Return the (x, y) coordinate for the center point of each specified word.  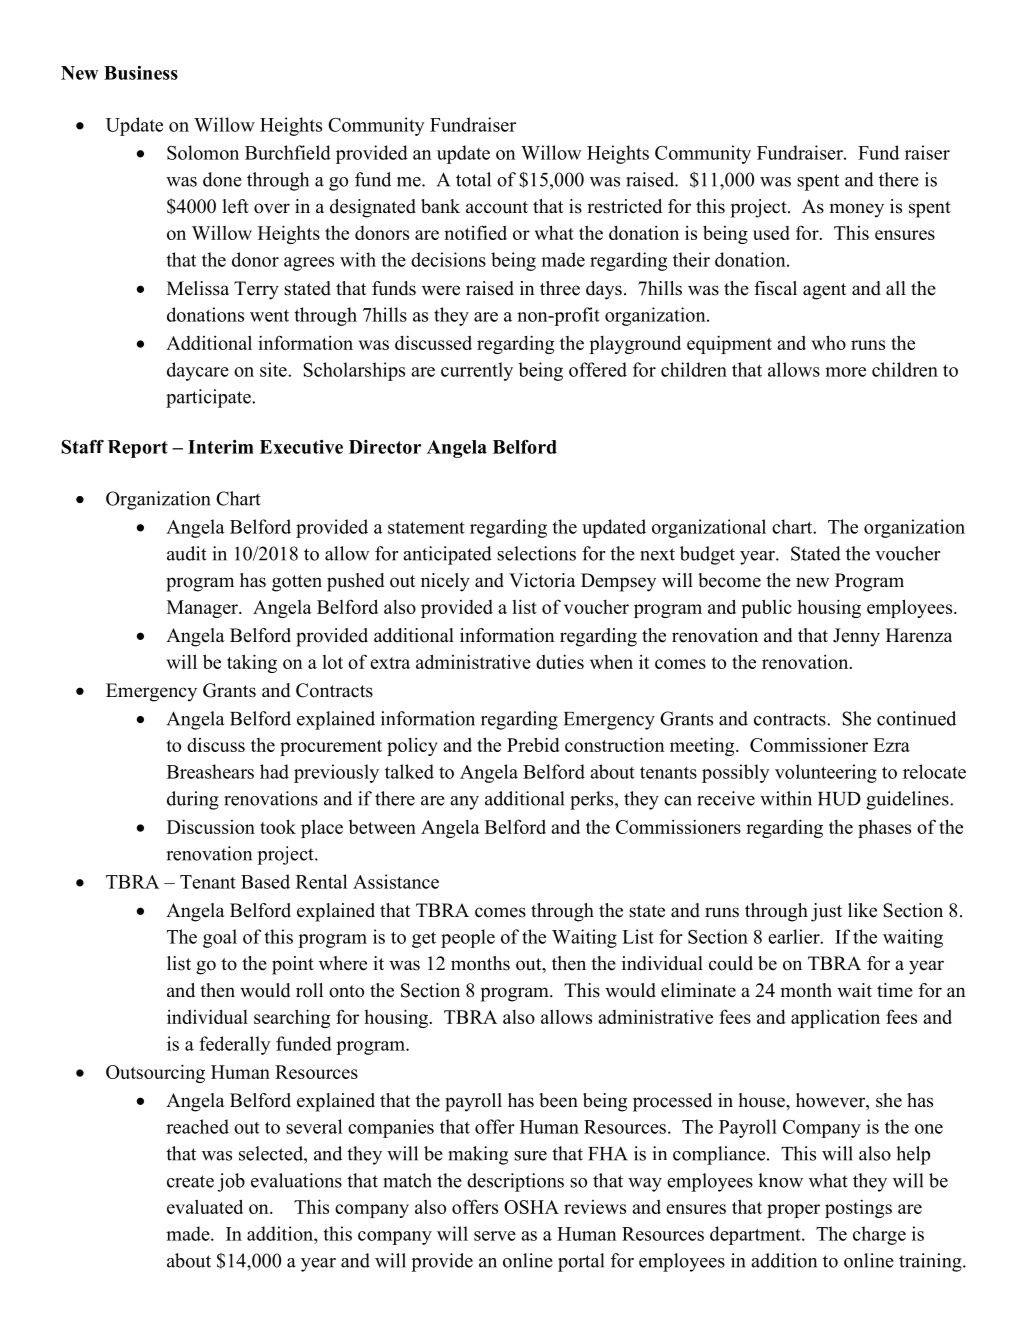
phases (884, 829)
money (857, 210)
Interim (221, 447)
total (473, 179)
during (193, 800)
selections (536, 553)
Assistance (396, 881)
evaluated (205, 1206)
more (845, 372)
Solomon (203, 152)
